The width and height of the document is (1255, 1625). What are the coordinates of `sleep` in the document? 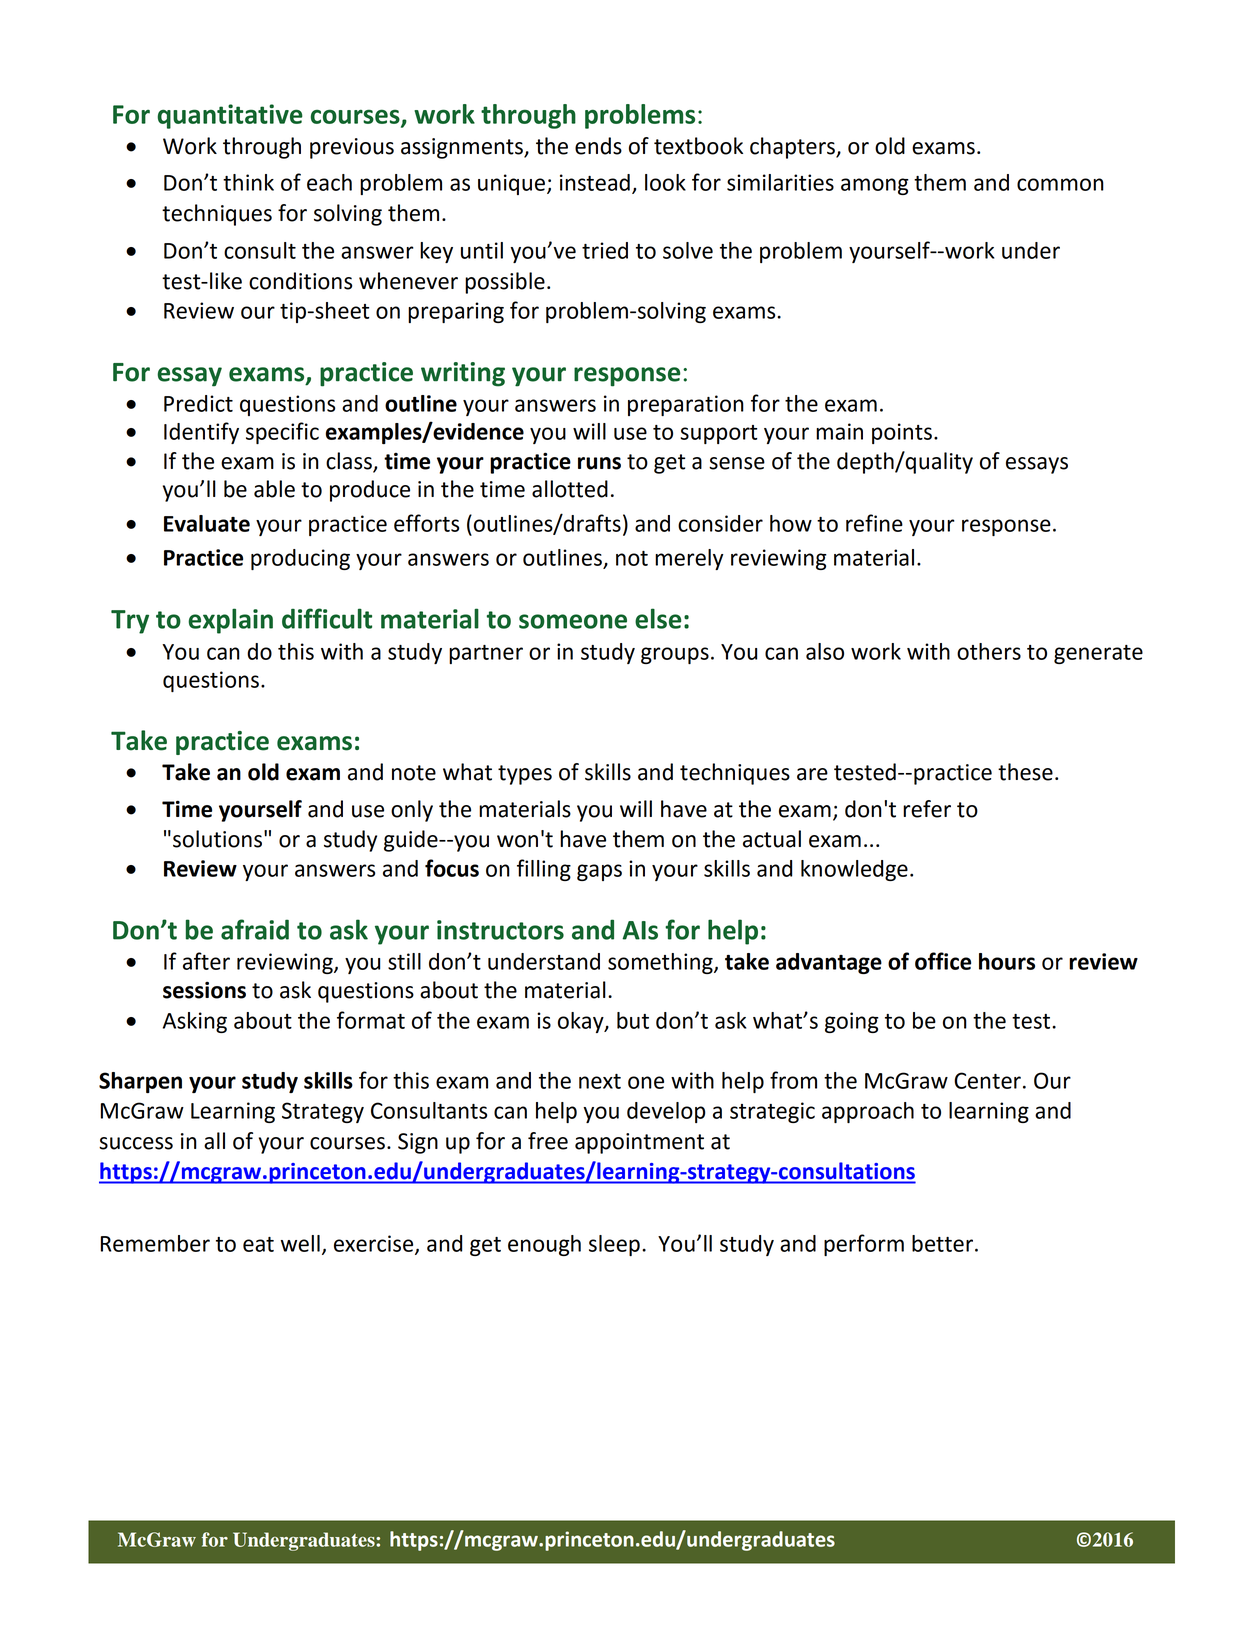 It's located at (614, 1245).
